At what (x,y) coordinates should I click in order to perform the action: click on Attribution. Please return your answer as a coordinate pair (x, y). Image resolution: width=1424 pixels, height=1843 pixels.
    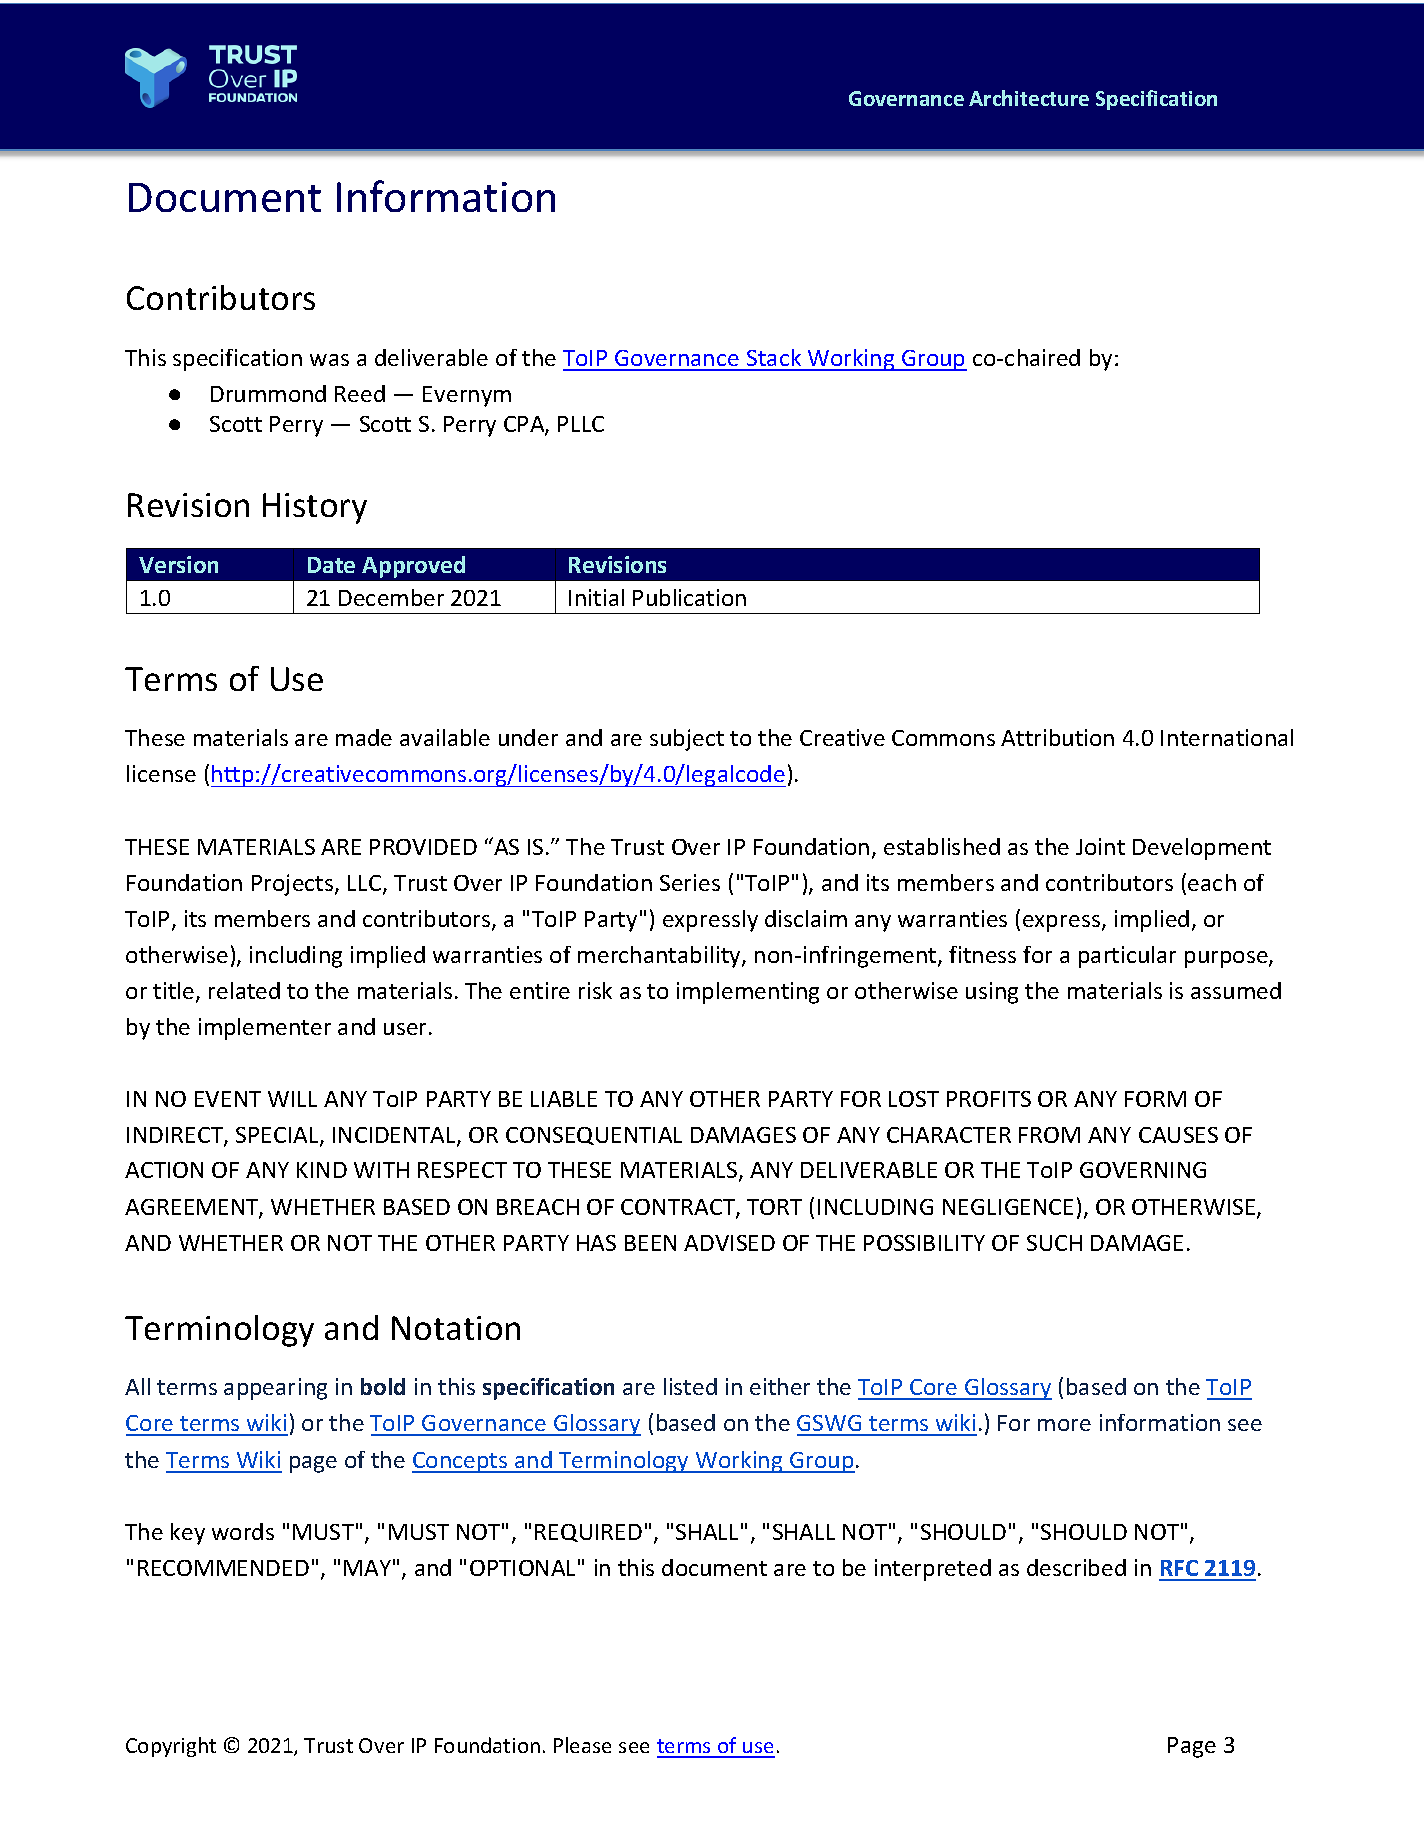
    Looking at the image, I should click on (1057, 737).
